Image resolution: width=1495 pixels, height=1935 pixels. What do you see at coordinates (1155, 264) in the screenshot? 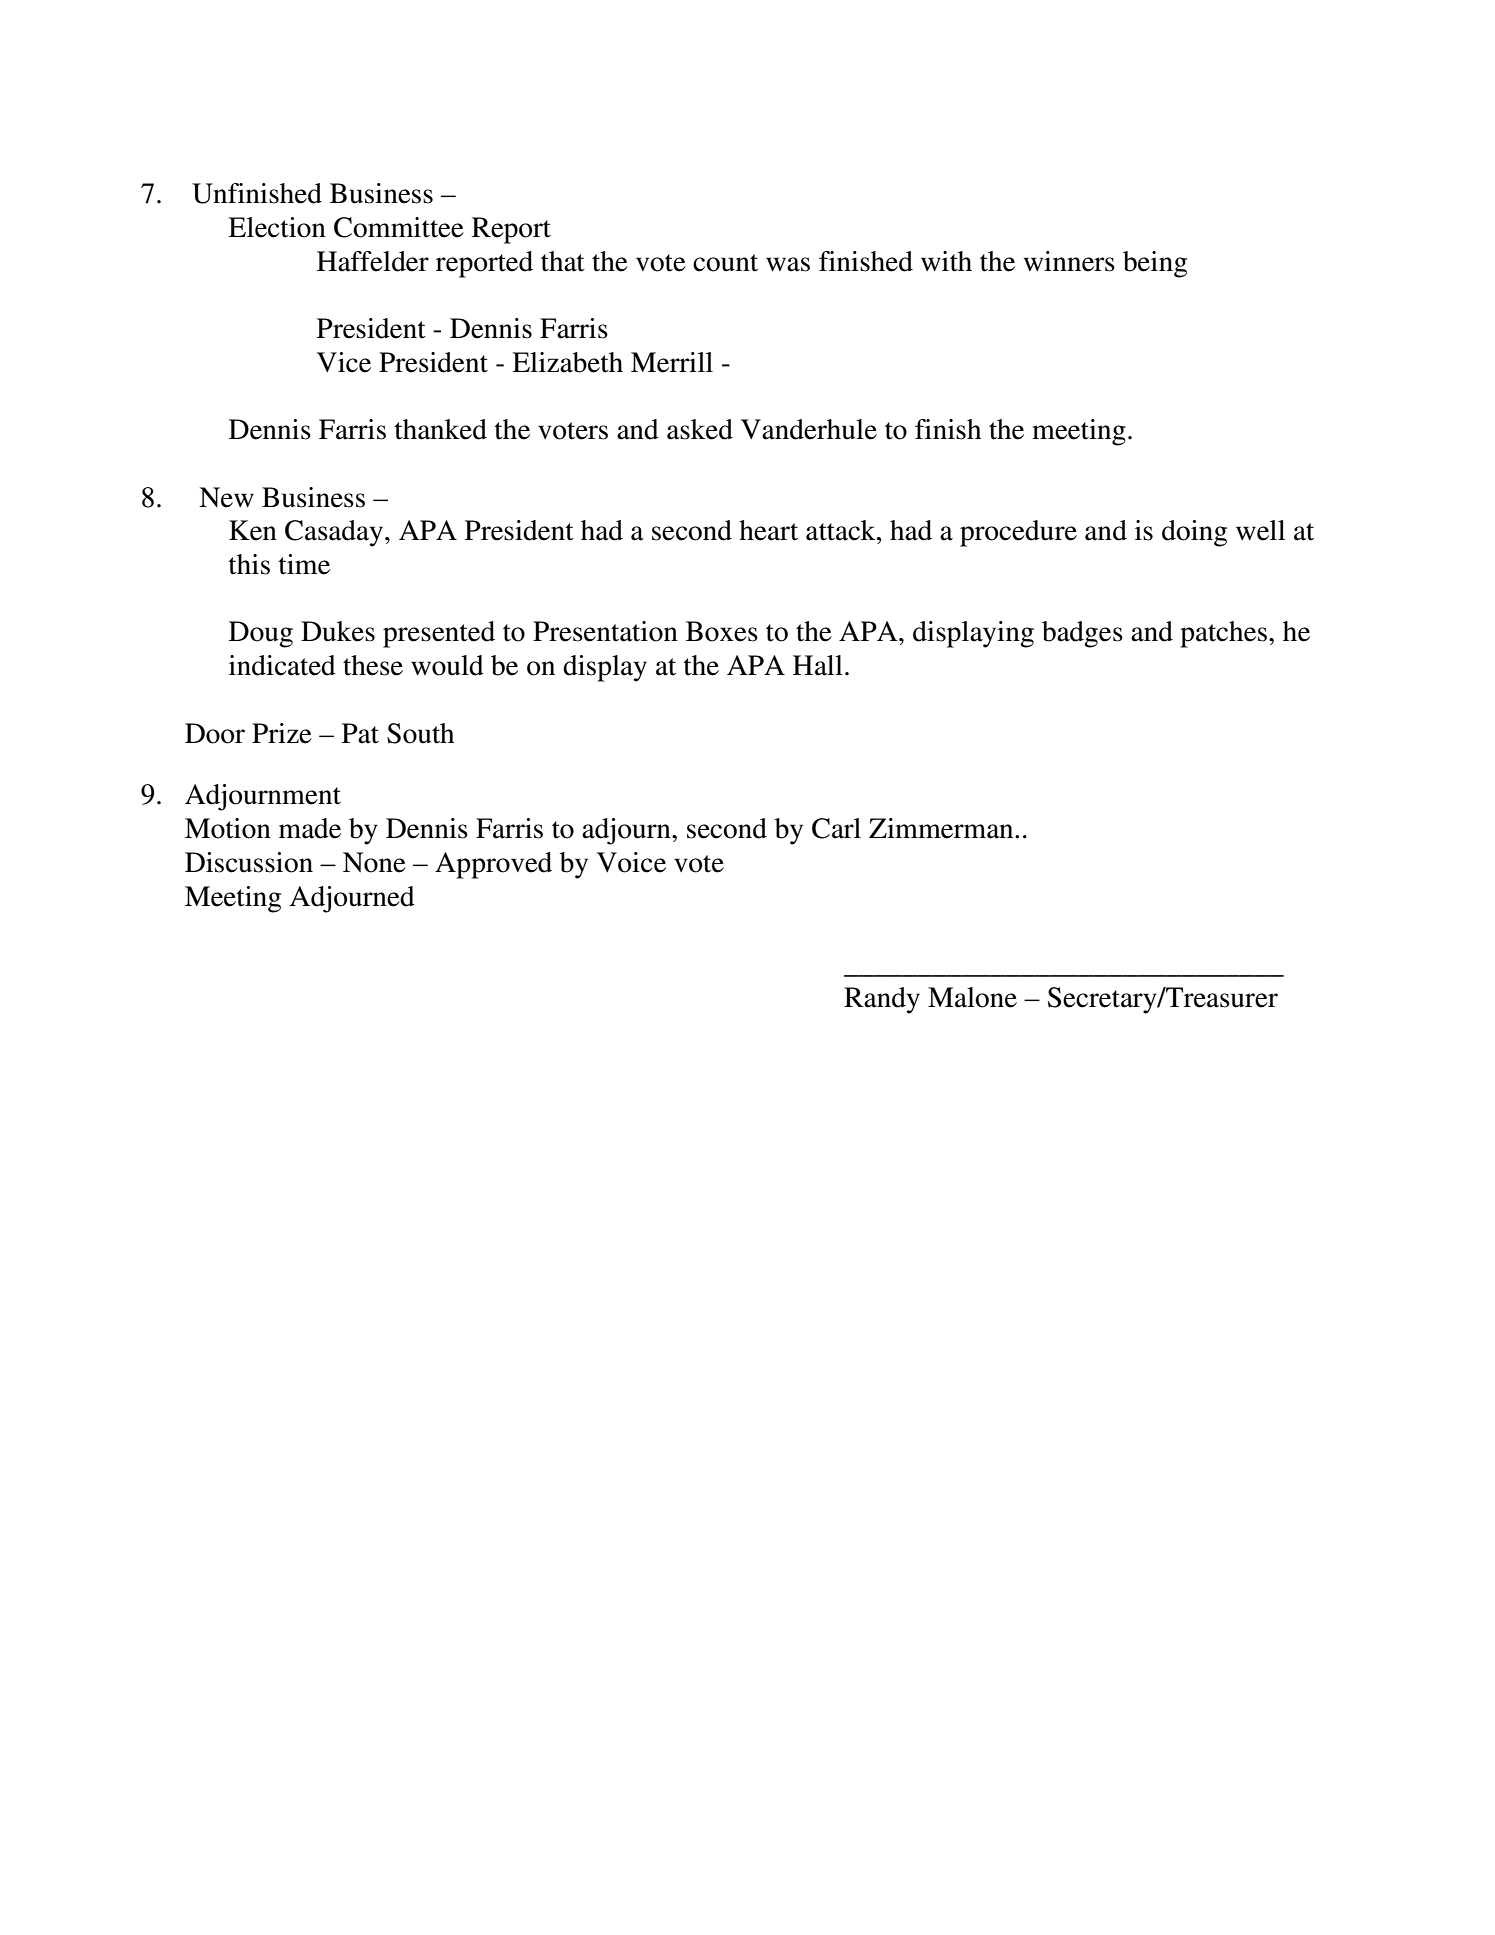
I see `being` at bounding box center [1155, 264].
